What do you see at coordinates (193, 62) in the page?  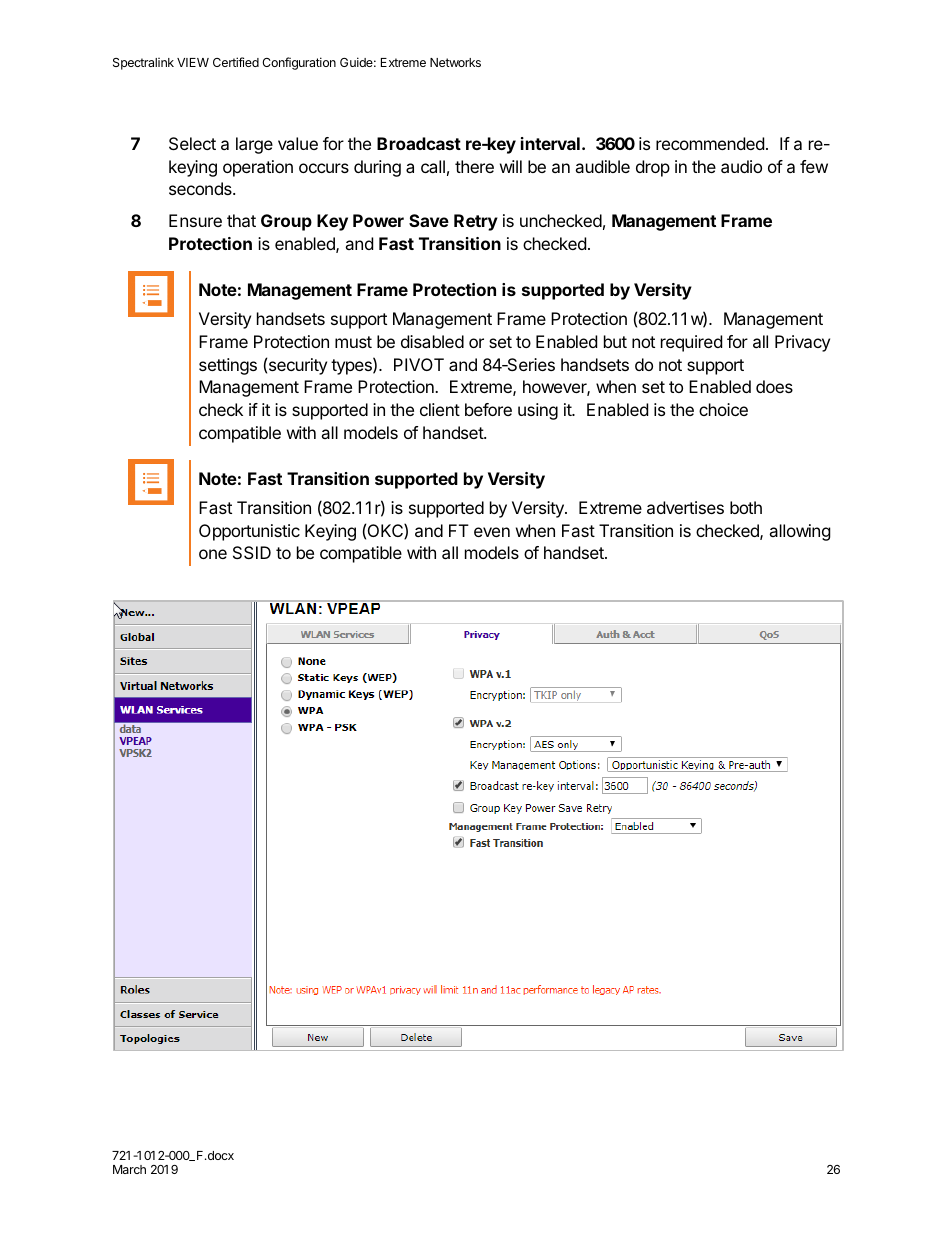 I see `VIEW` at bounding box center [193, 62].
